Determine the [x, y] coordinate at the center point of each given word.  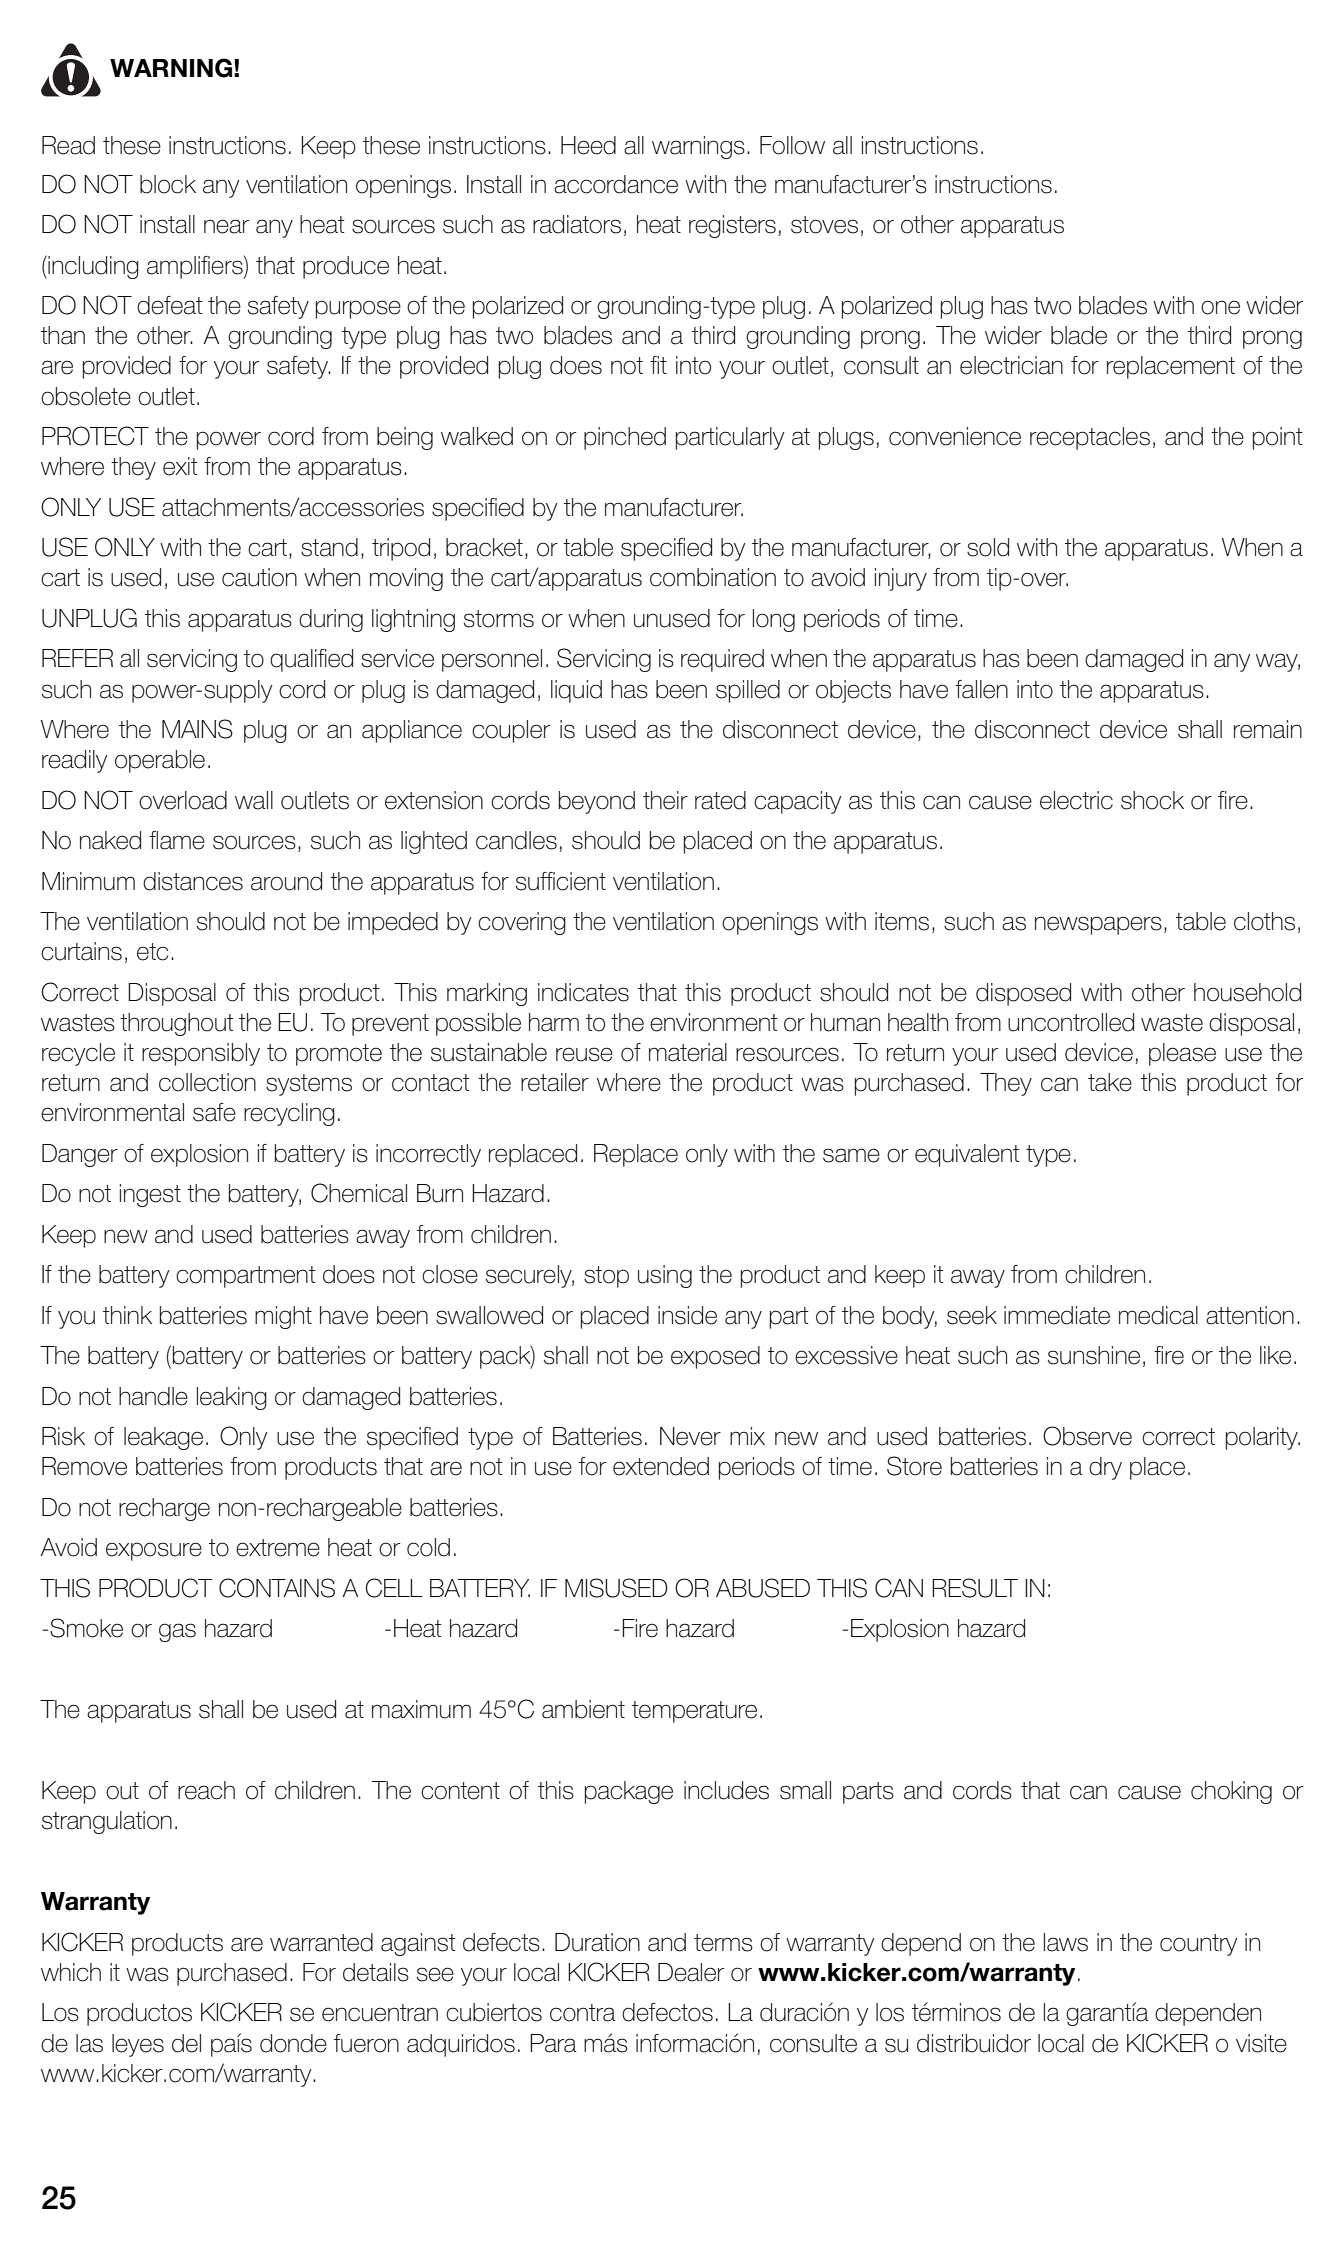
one [1220, 307]
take [1110, 1082]
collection [207, 1082]
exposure [154, 1551]
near [226, 226]
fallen [981, 689]
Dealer [691, 1972]
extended [661, 1466]
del [186, 2043]
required [722, 660]
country [1199, 1945]
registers [732, 226]
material [688, 1052]
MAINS [197, 729]
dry [1105, 1468]
